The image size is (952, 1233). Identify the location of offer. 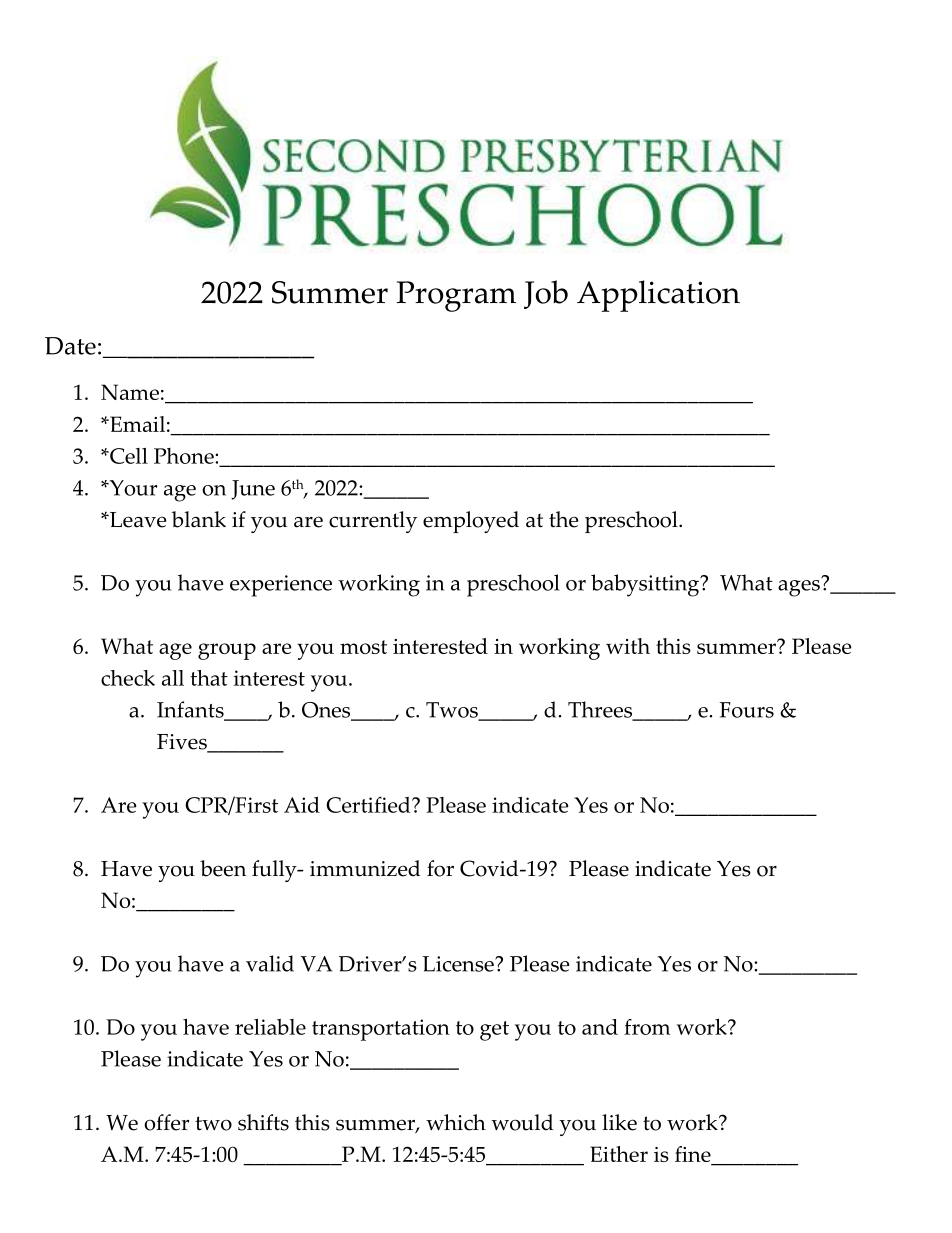
(166, 1122).
